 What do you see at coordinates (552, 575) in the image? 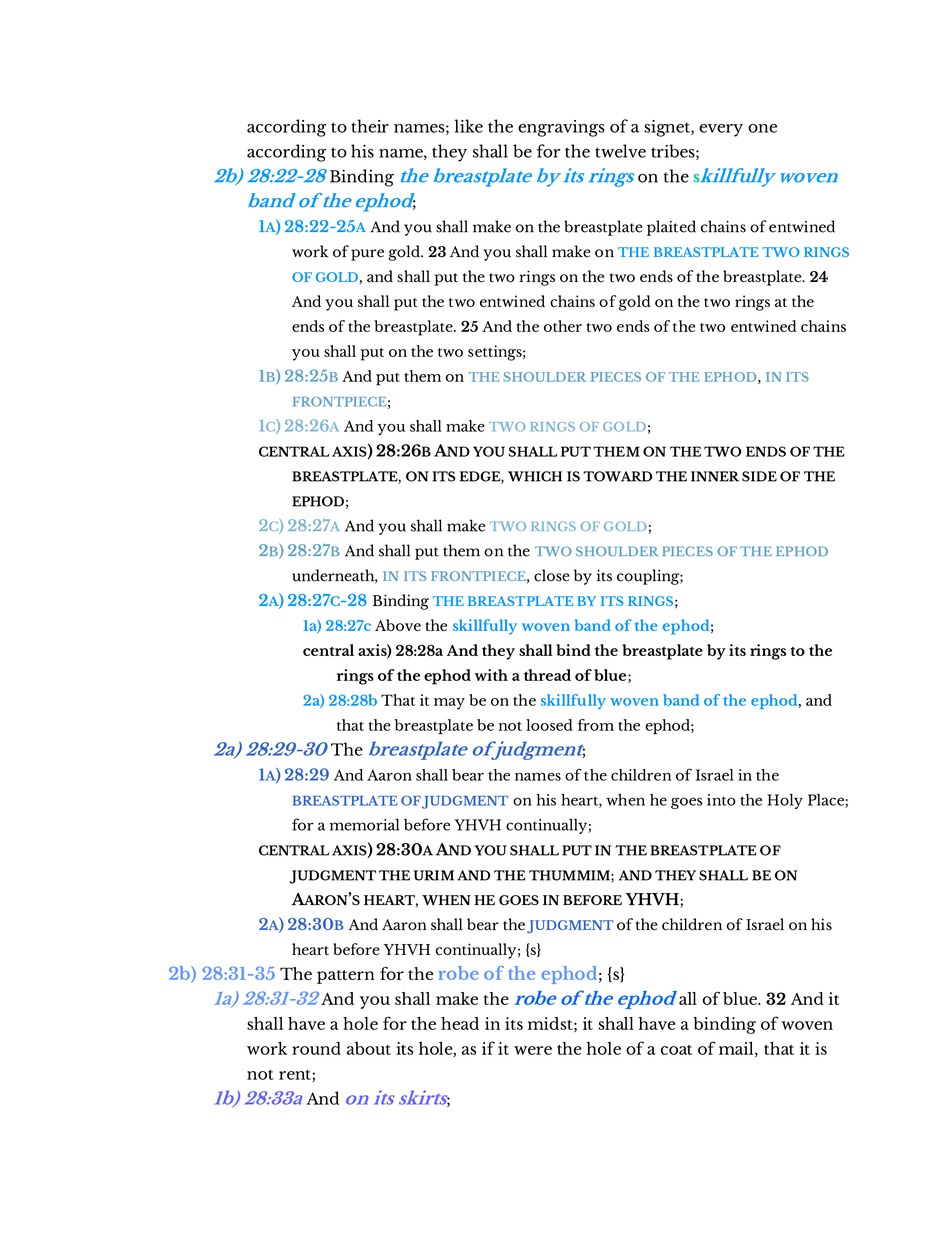
I see `close` at bounding box center [552, 575].
